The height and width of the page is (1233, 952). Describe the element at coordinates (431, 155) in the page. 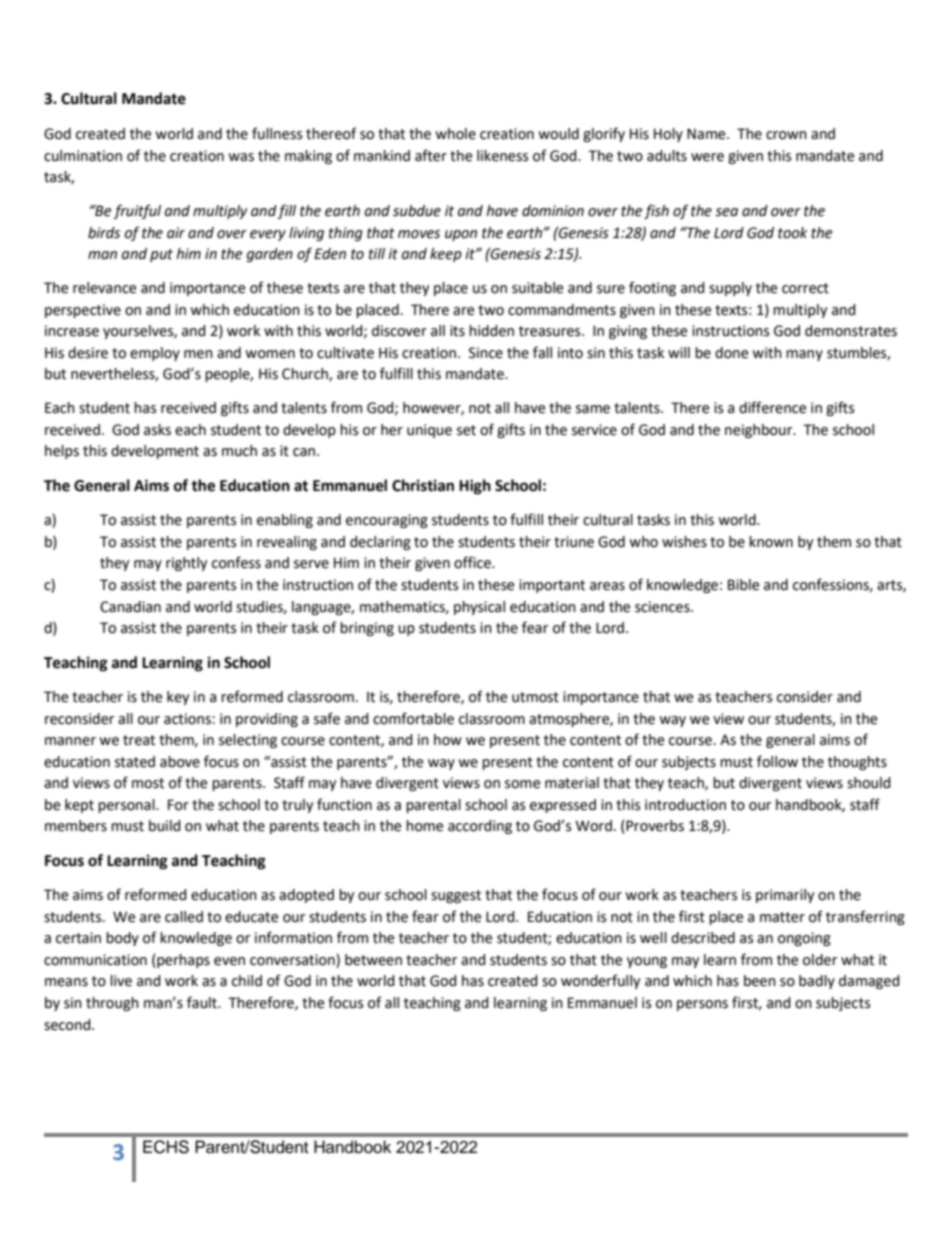

I see `after` at that location.
